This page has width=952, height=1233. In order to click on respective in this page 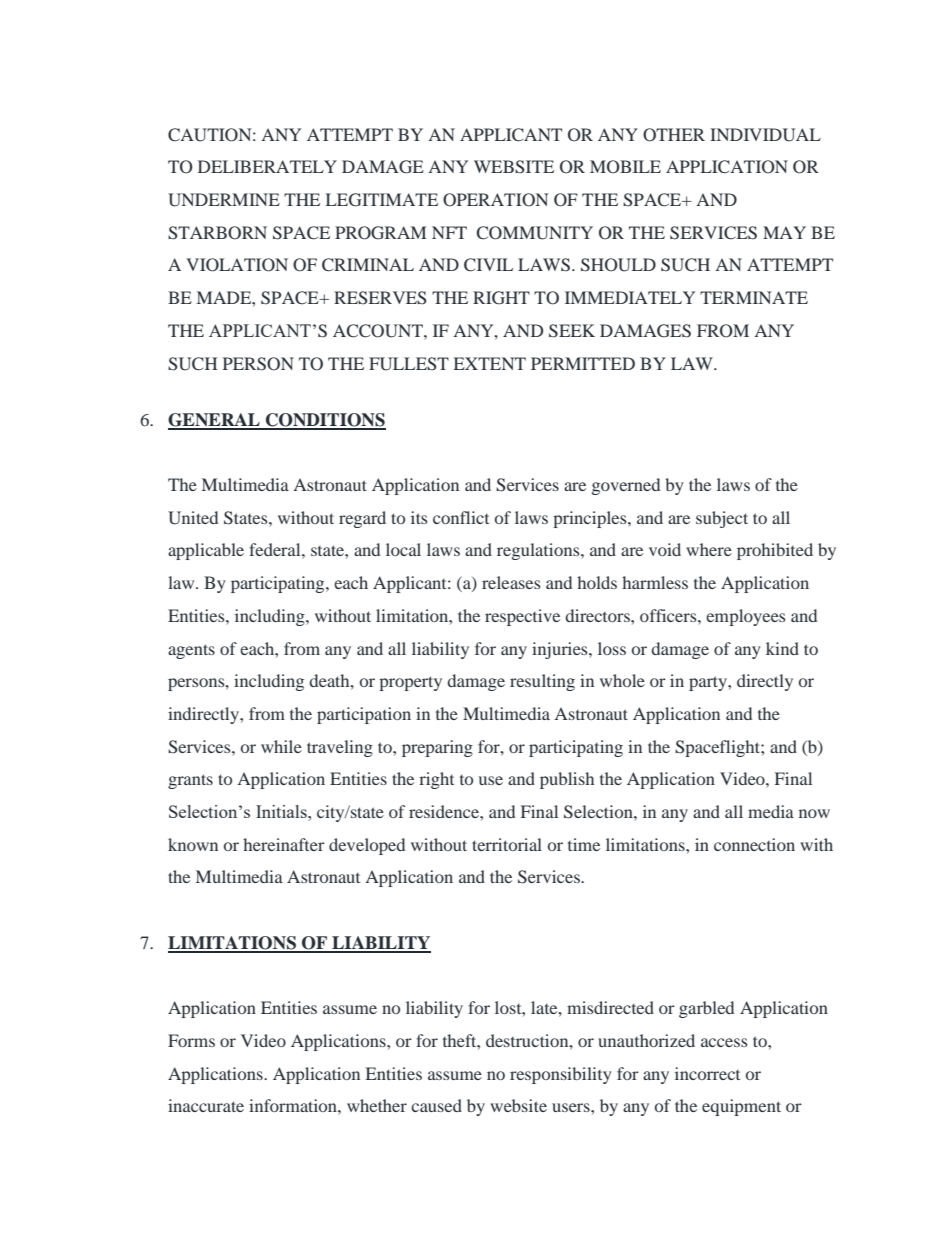, I will do `click(522, 617)`.
